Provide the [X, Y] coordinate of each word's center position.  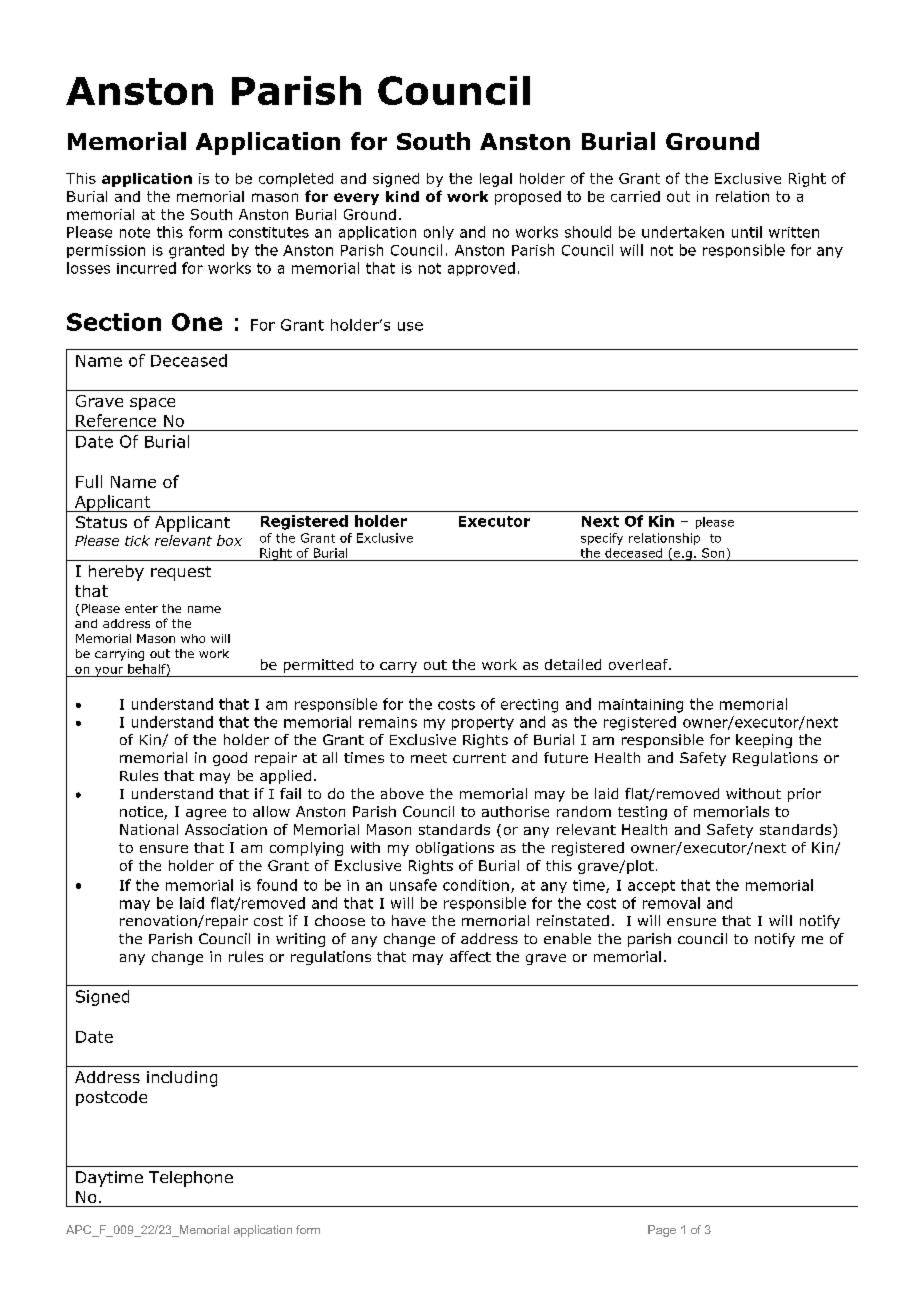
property [483, 723]
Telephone [191, 1179]
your [109, 672]
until [747, 232]
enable [567, 938]
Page [662, 1231]
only [439, 233]
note [135, 232]
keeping [764, 741]
